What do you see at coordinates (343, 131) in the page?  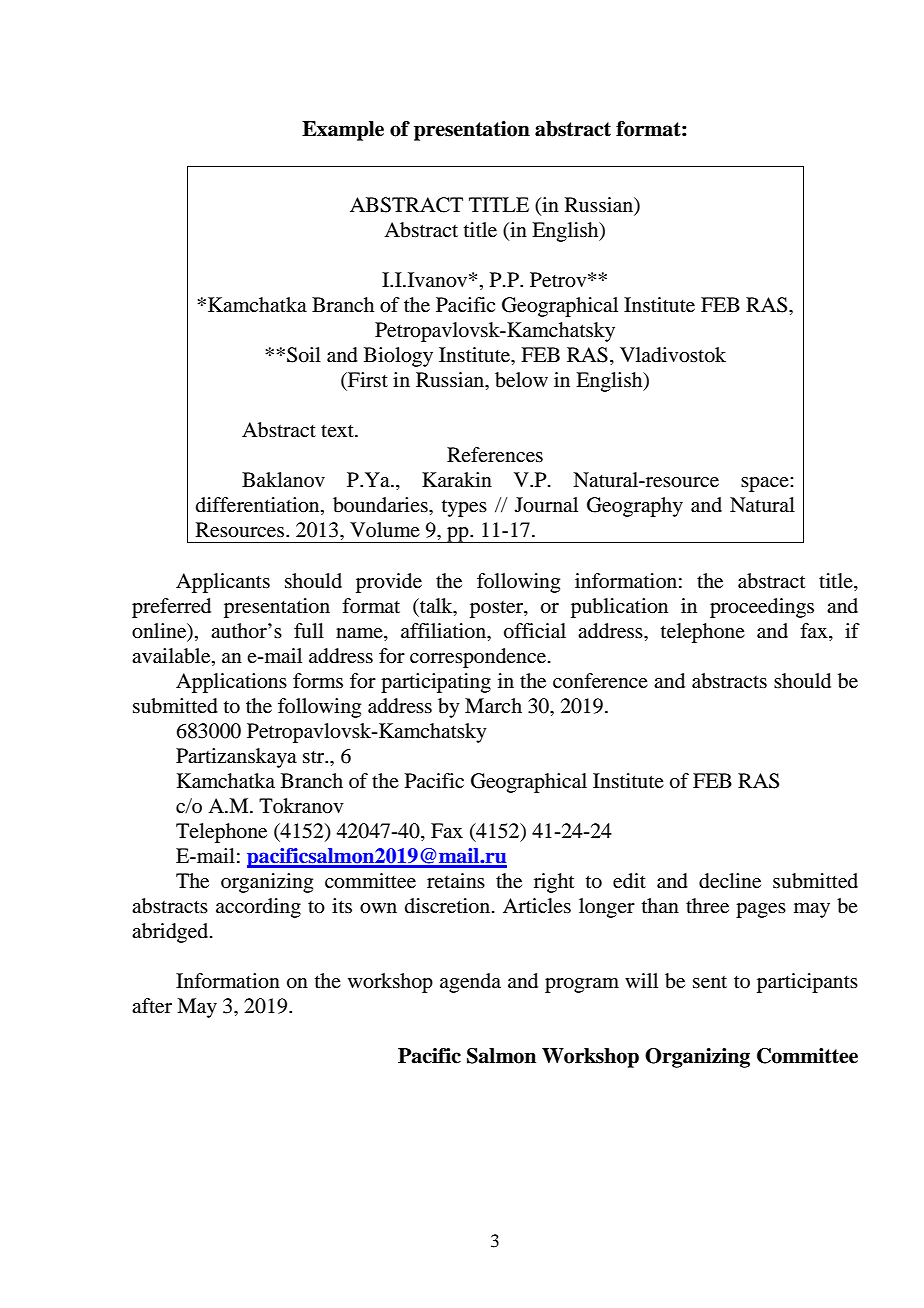 I see `Example` at bounding box center [343, 131].
